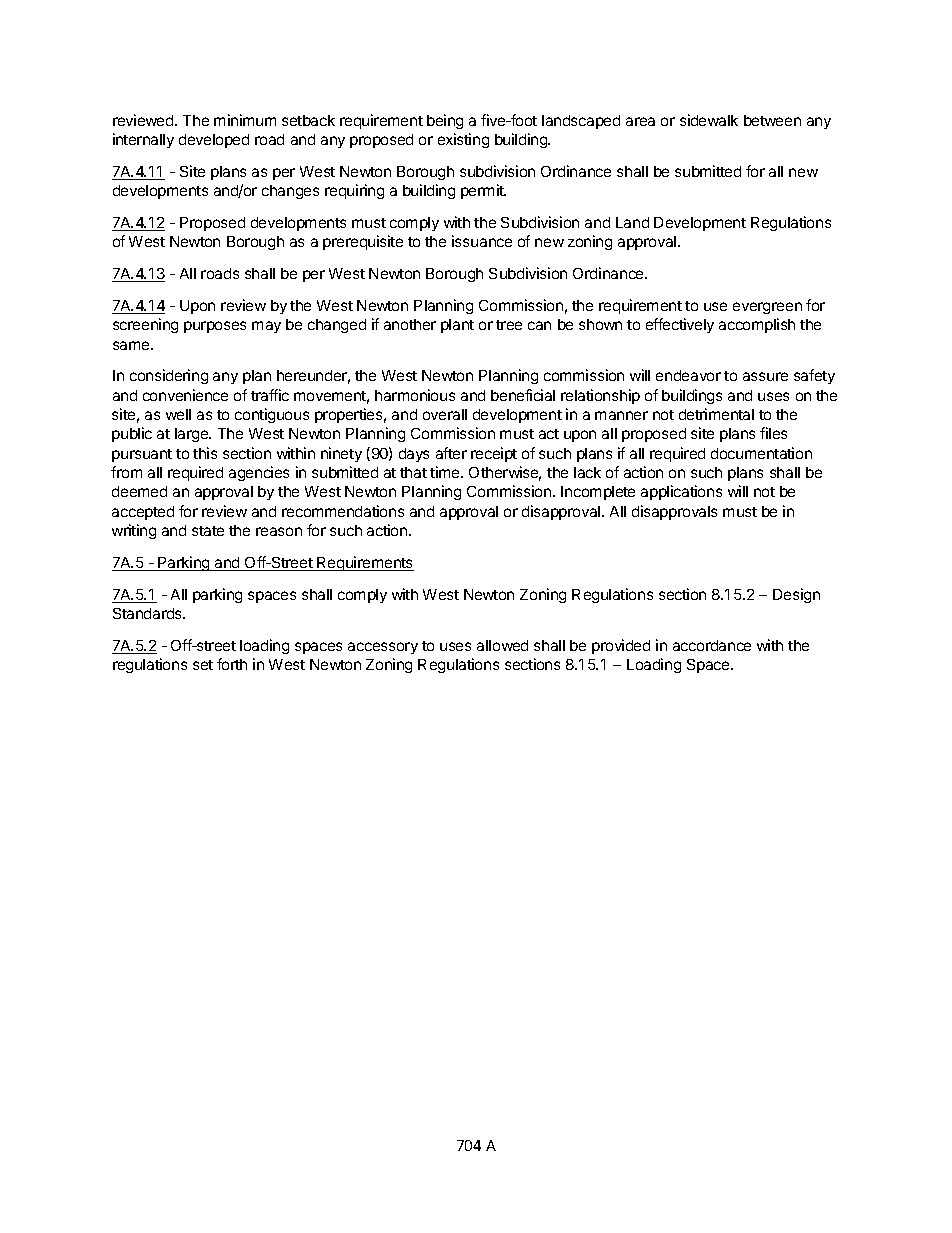 The height and width of the screenshot is (1233, 952). Describe the element at coordinates (767, 308) in the screenshot. I see `evergreen` at that location.
